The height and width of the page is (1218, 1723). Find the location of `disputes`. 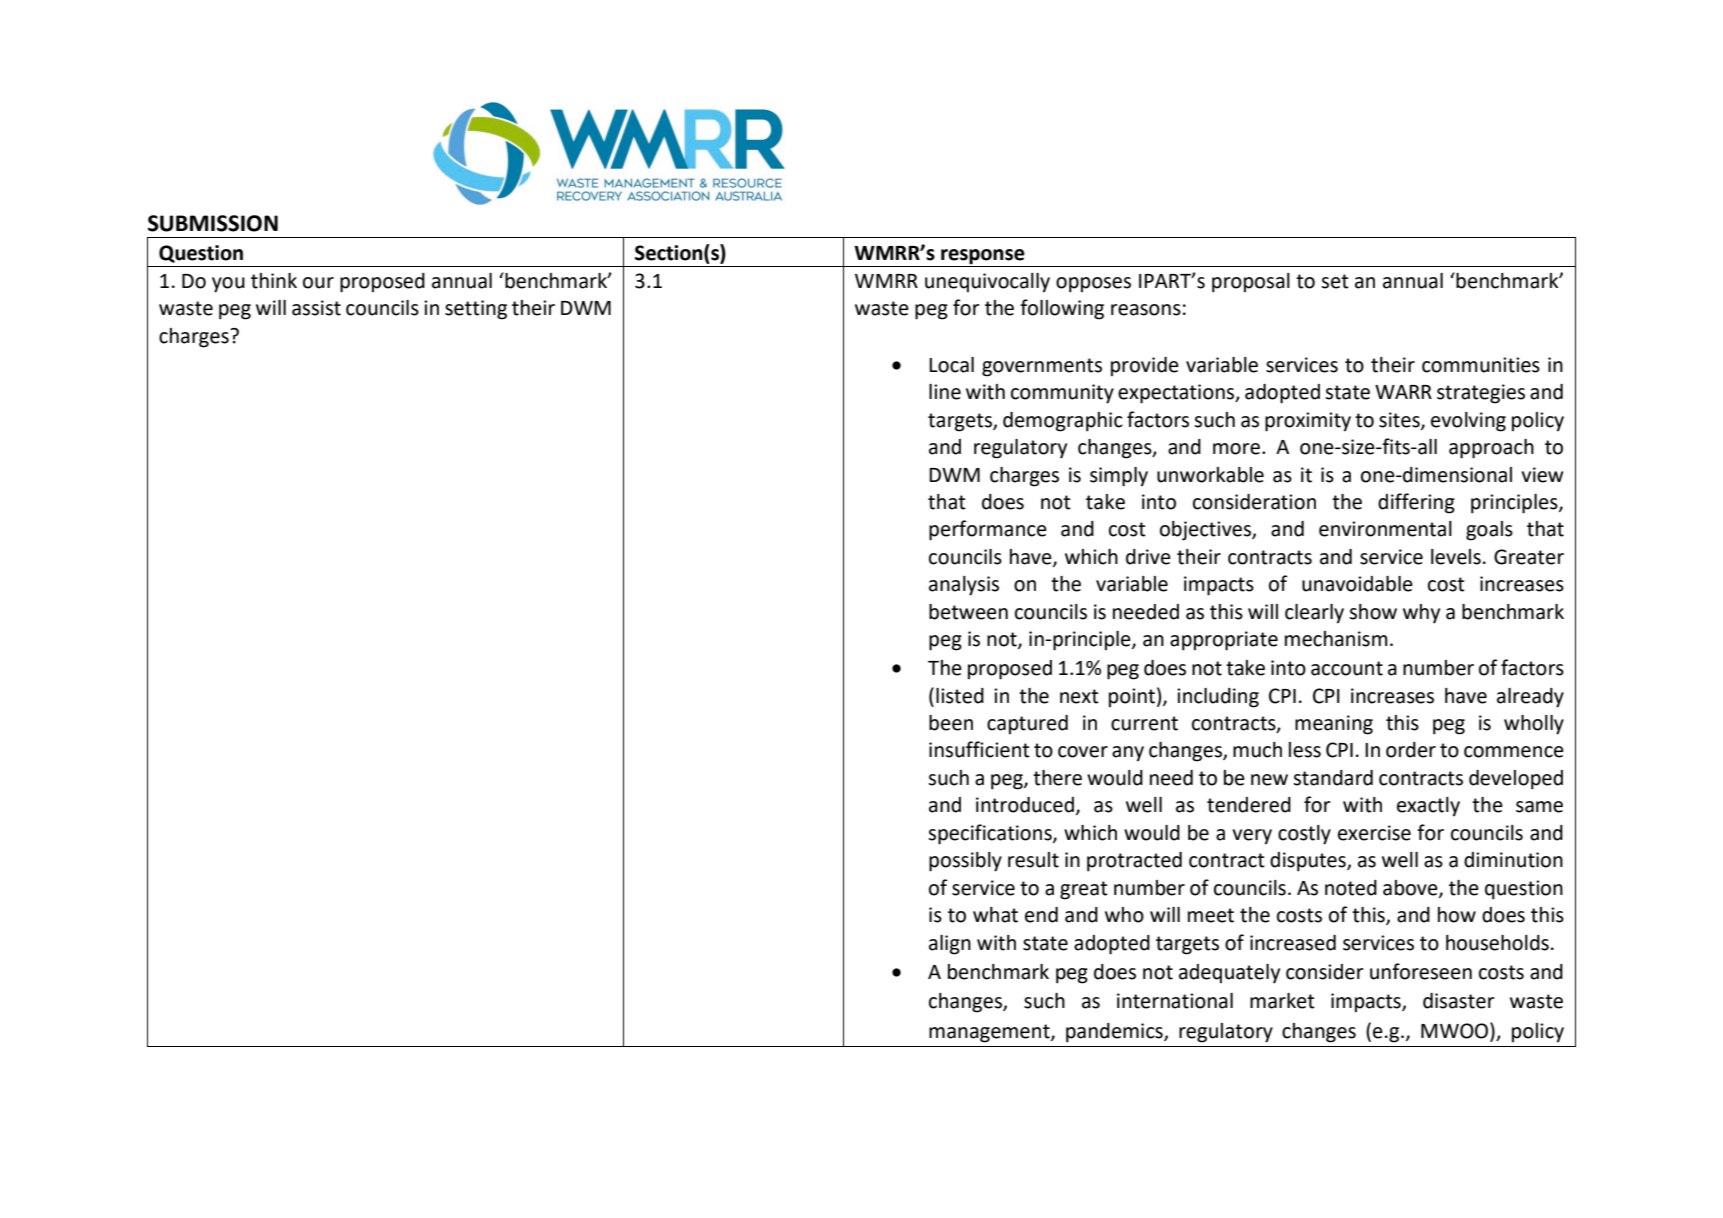

disputes is located at coordinates (1309, 862).
